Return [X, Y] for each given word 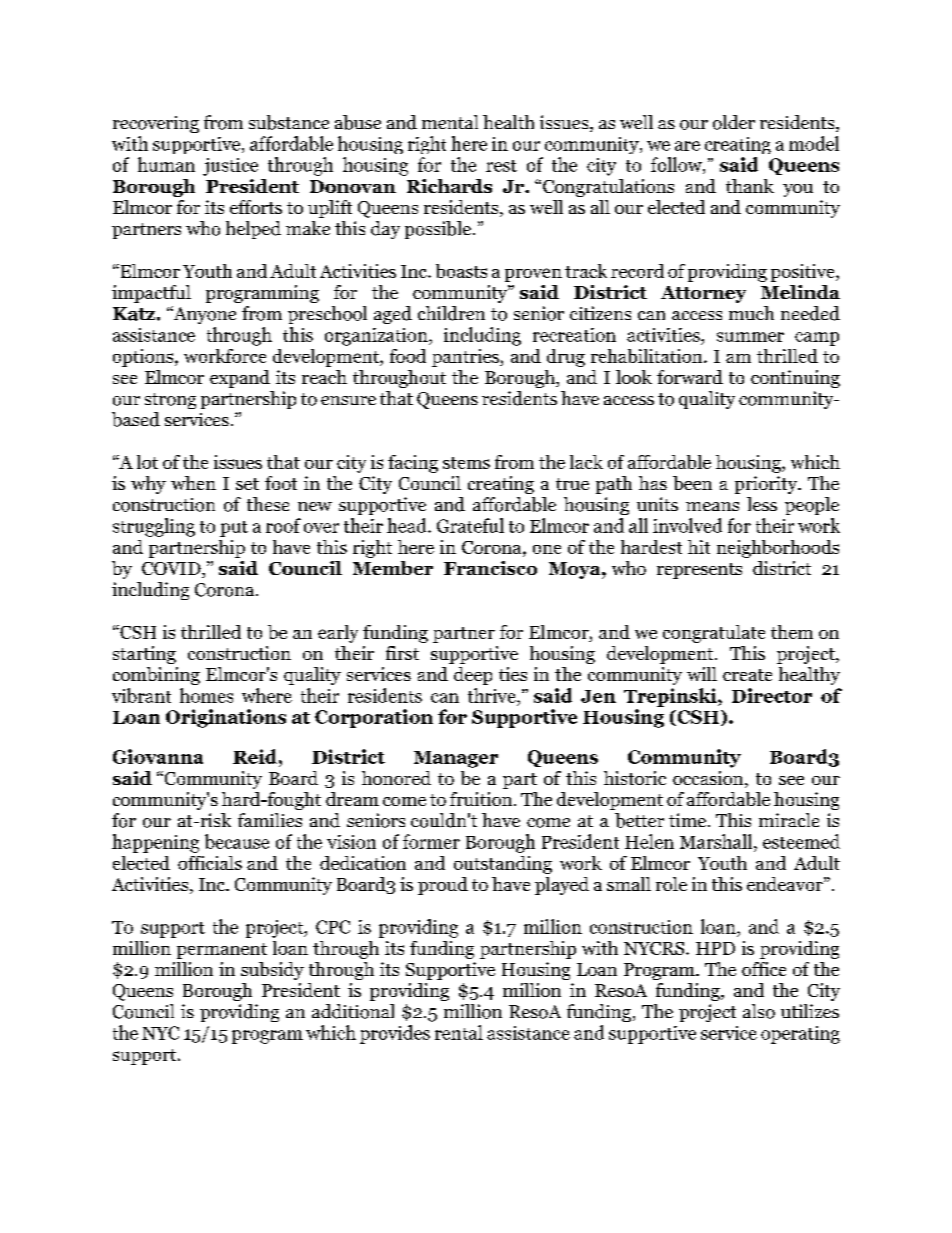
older [734, 122]
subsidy [272, 971]
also [759, 1011]
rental [459, 1032]
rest [501, 166]
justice [230, 167]
